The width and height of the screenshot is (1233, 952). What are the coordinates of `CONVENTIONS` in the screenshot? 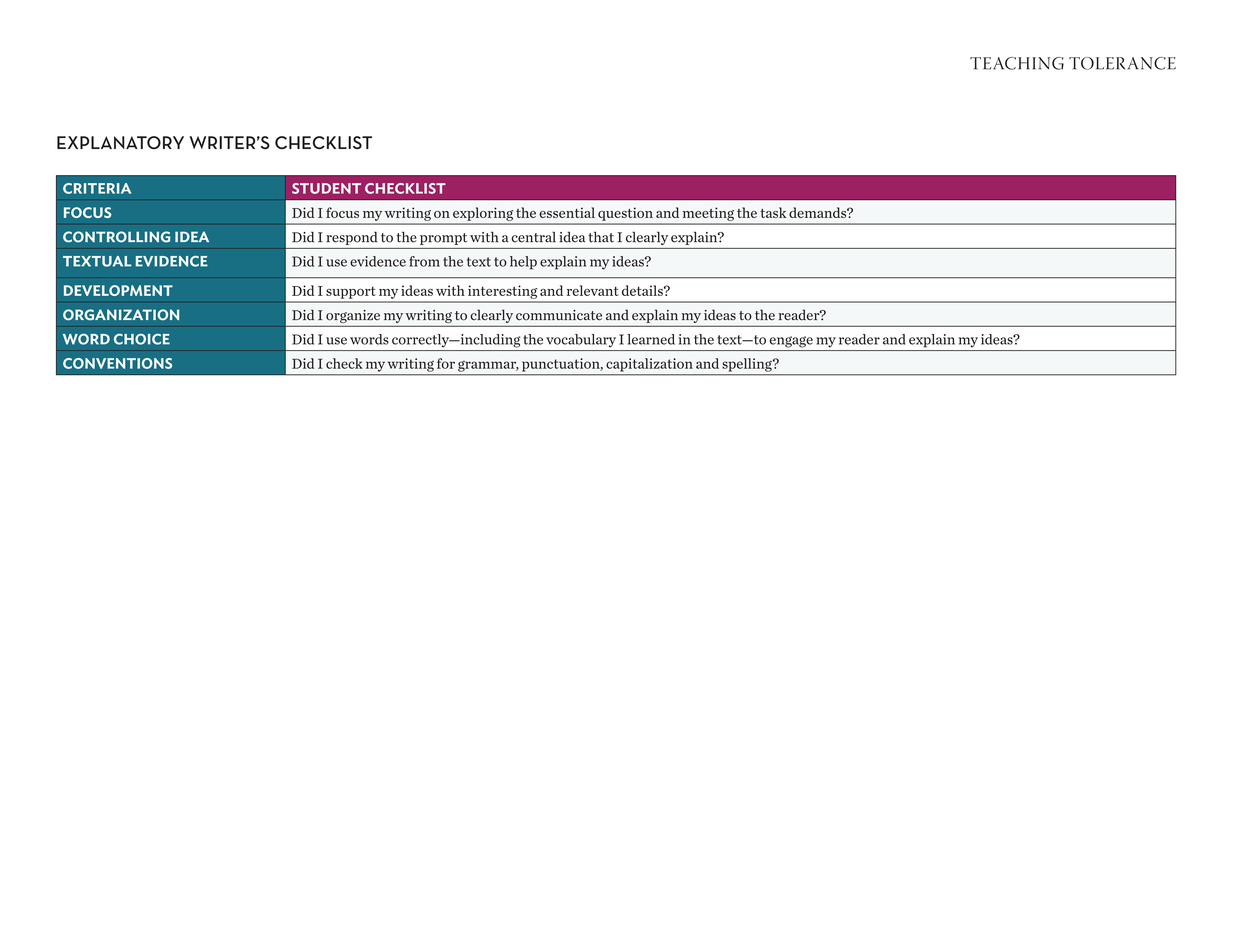 It's located at (117, 363).
